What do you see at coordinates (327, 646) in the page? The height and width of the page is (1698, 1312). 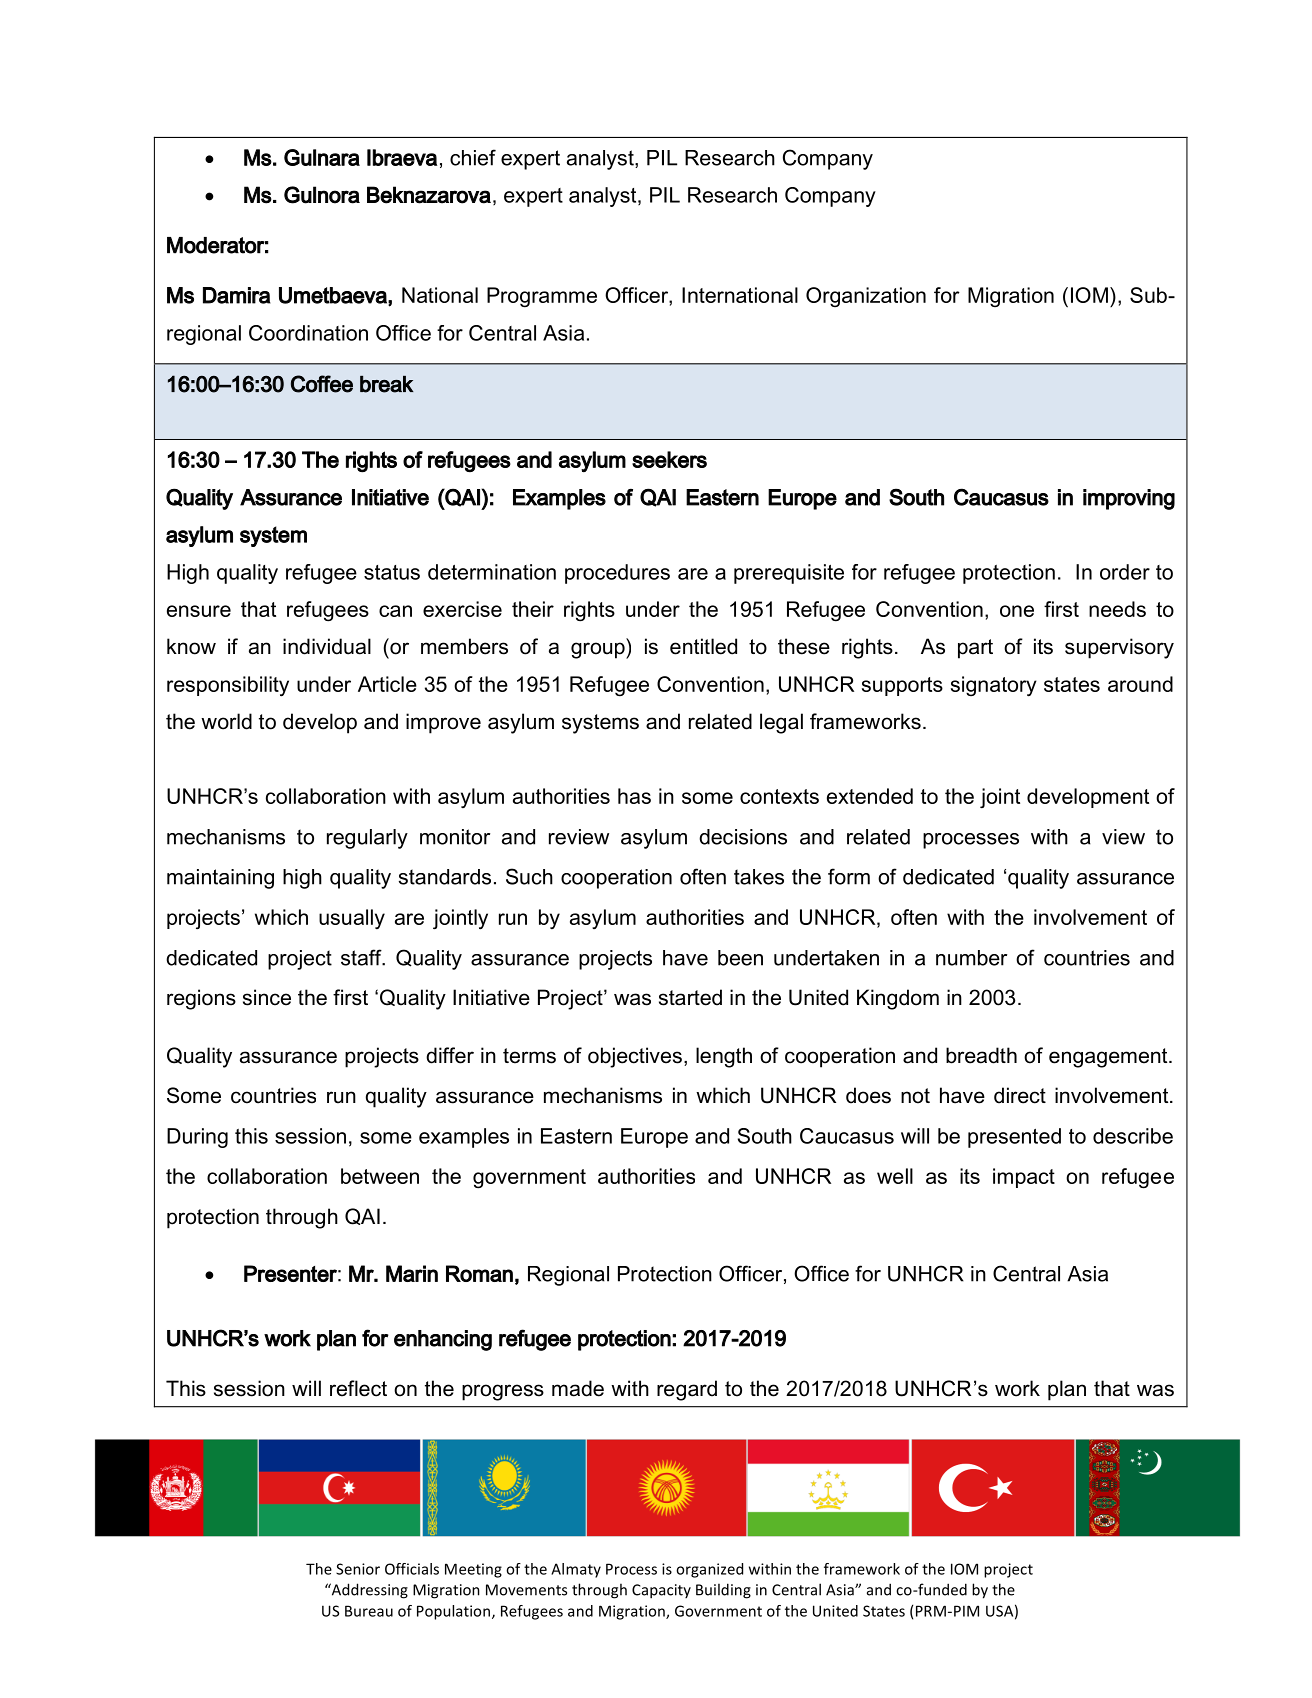 I see `individual` at bounding box center [327, 646].
